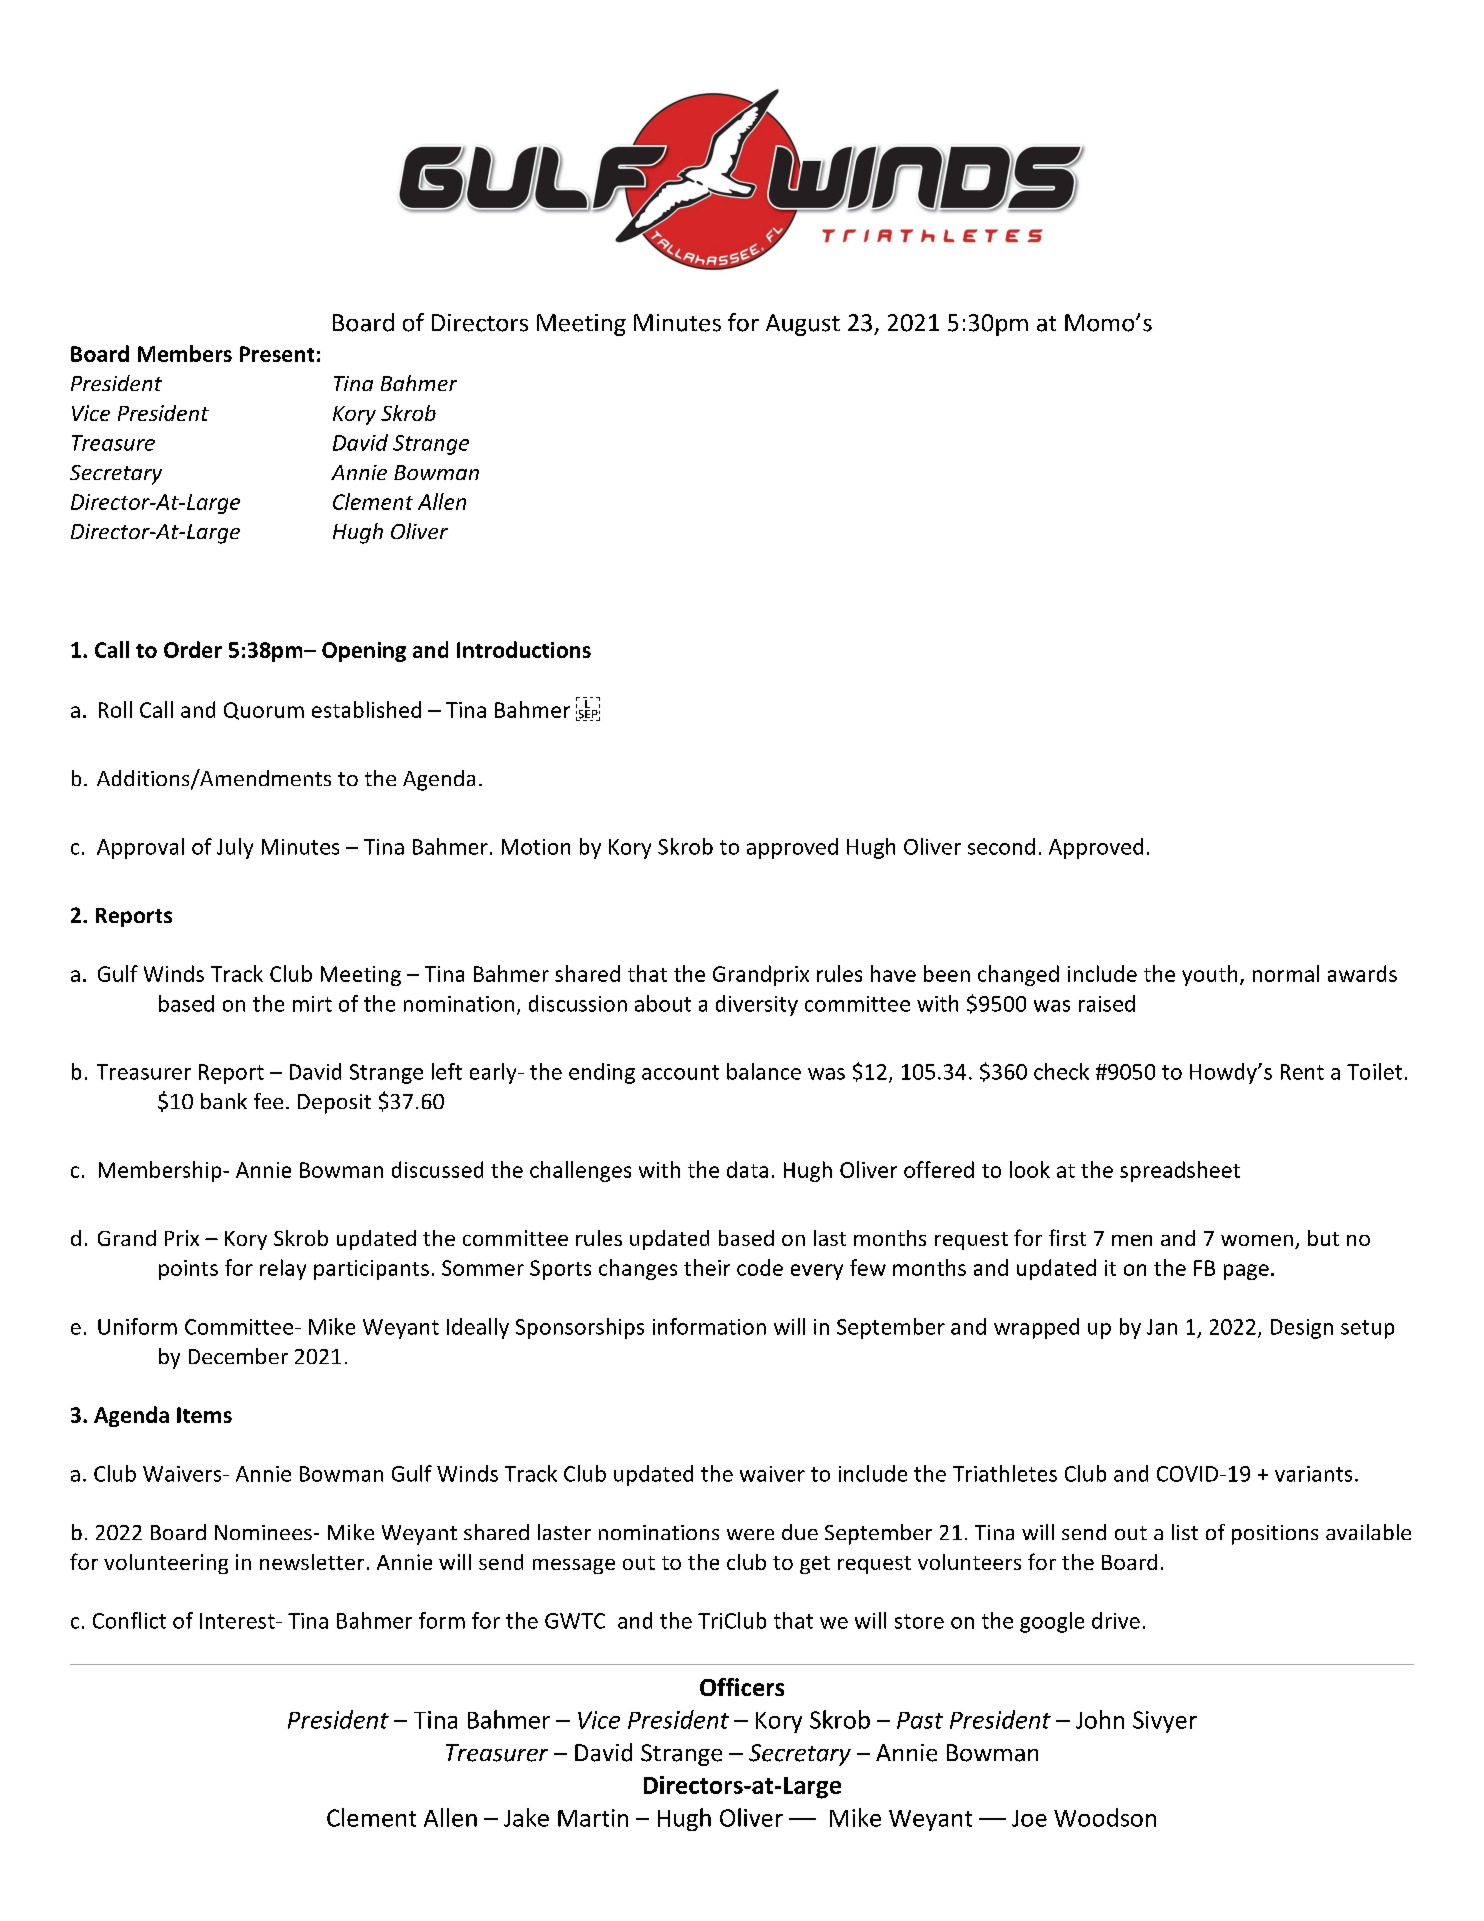 Image resolution: width=1484 pixels, height=1921 pixels. Describe the element at coordinates (277, 354) in the document. I see `Present` at that location.
